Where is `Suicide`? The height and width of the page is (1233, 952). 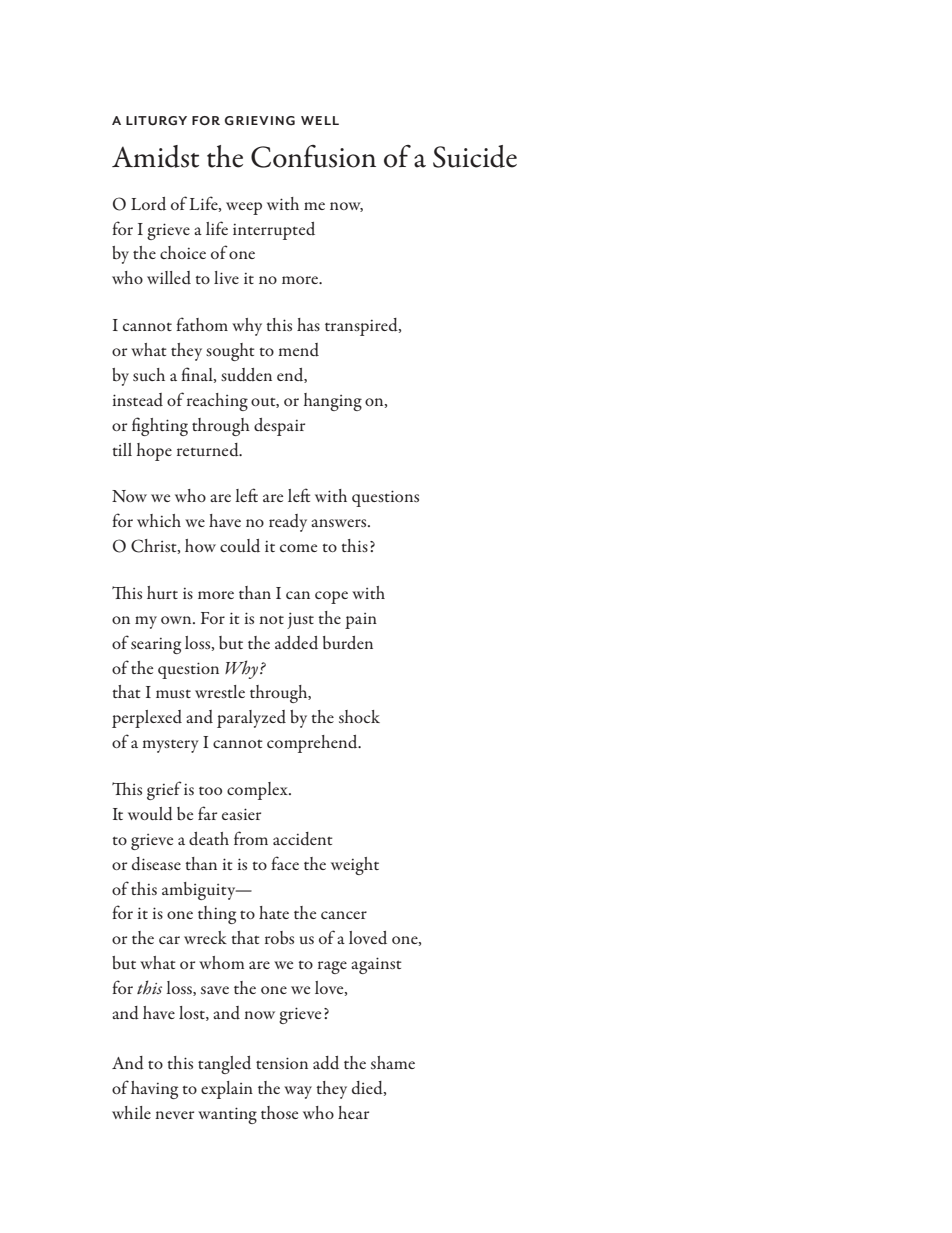
Suicide is located at coordinates (475, 156).
